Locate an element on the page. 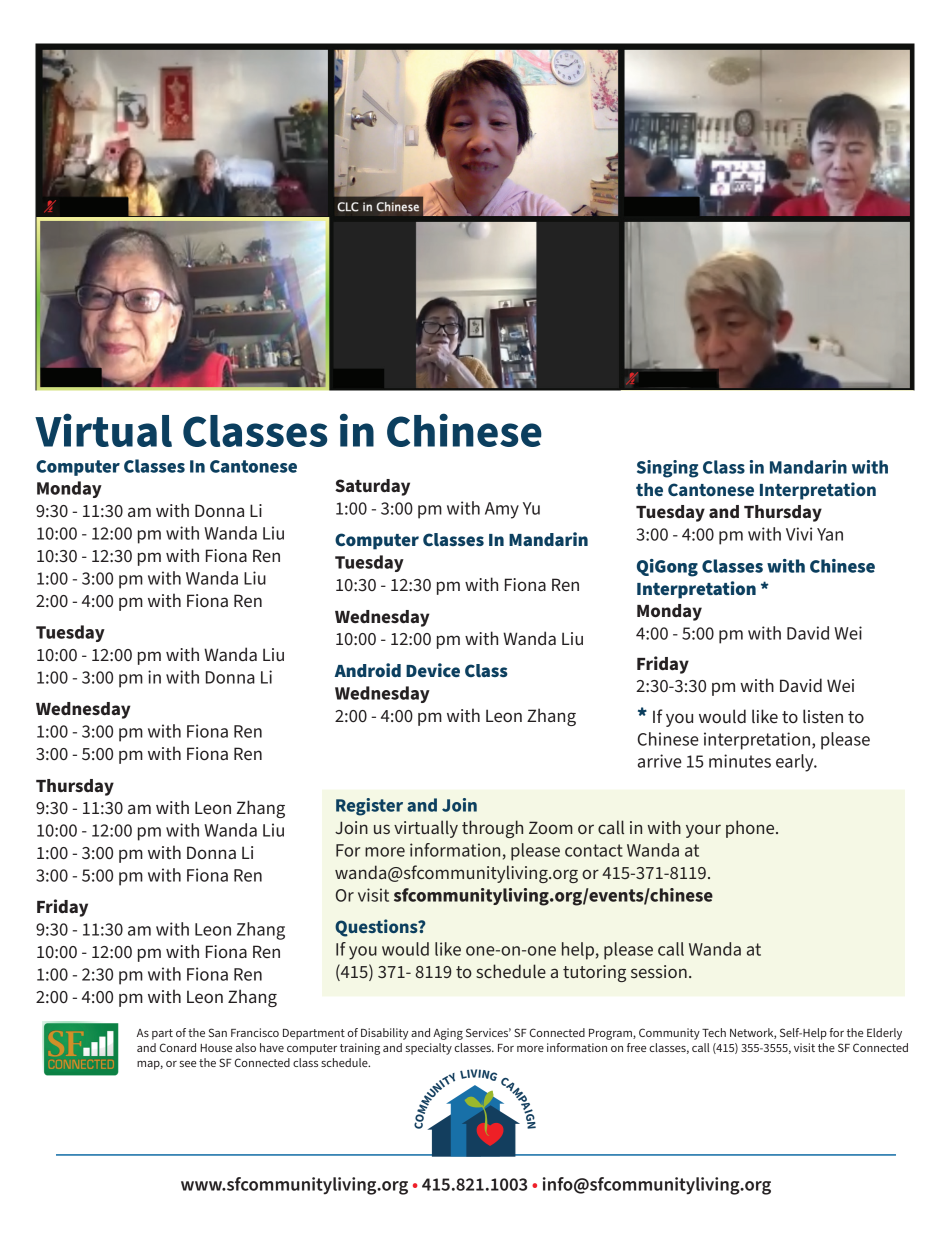 The image size is (952, 1233). Device is located at coordinates (433, 670).
